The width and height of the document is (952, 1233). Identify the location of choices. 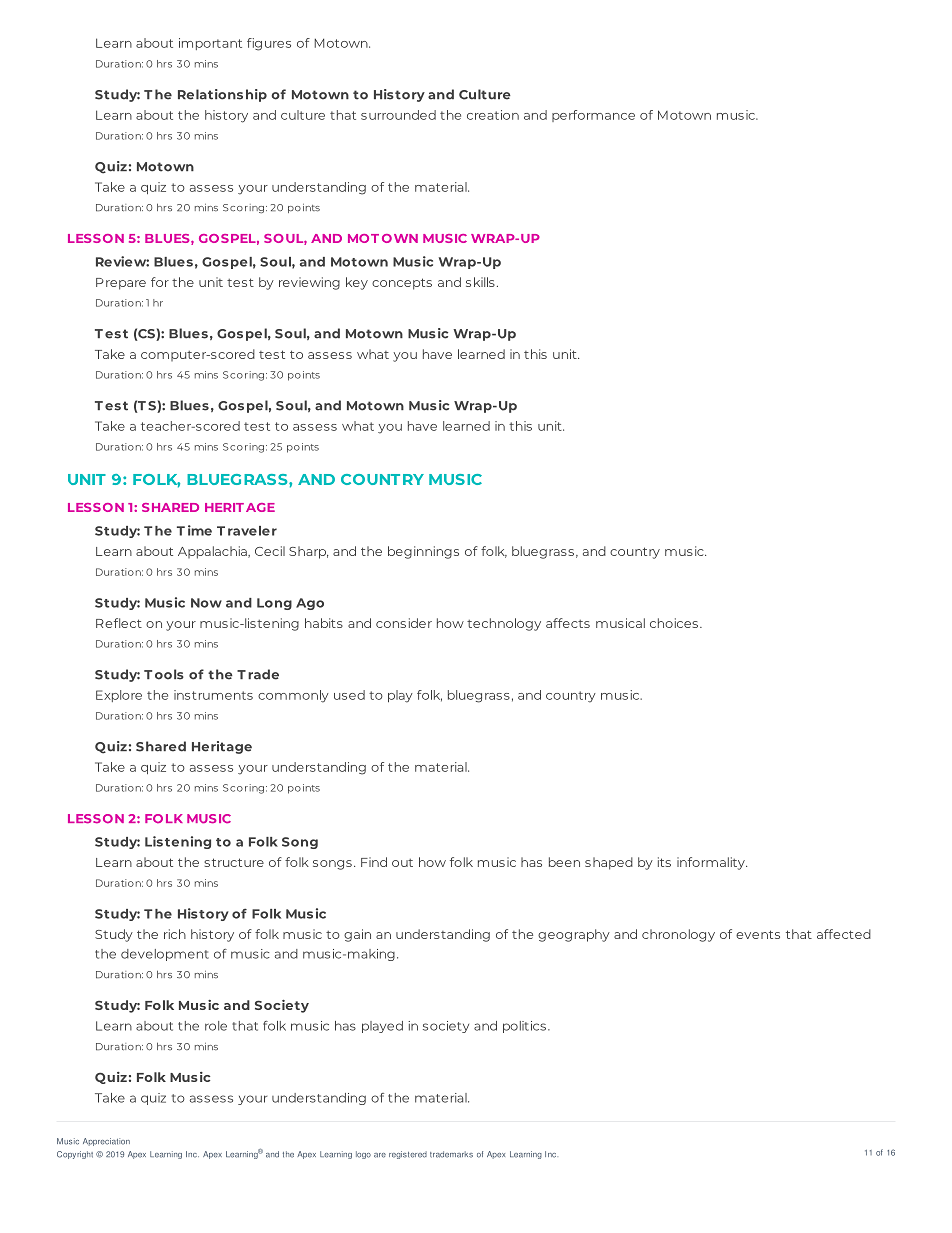
(675, 623).
